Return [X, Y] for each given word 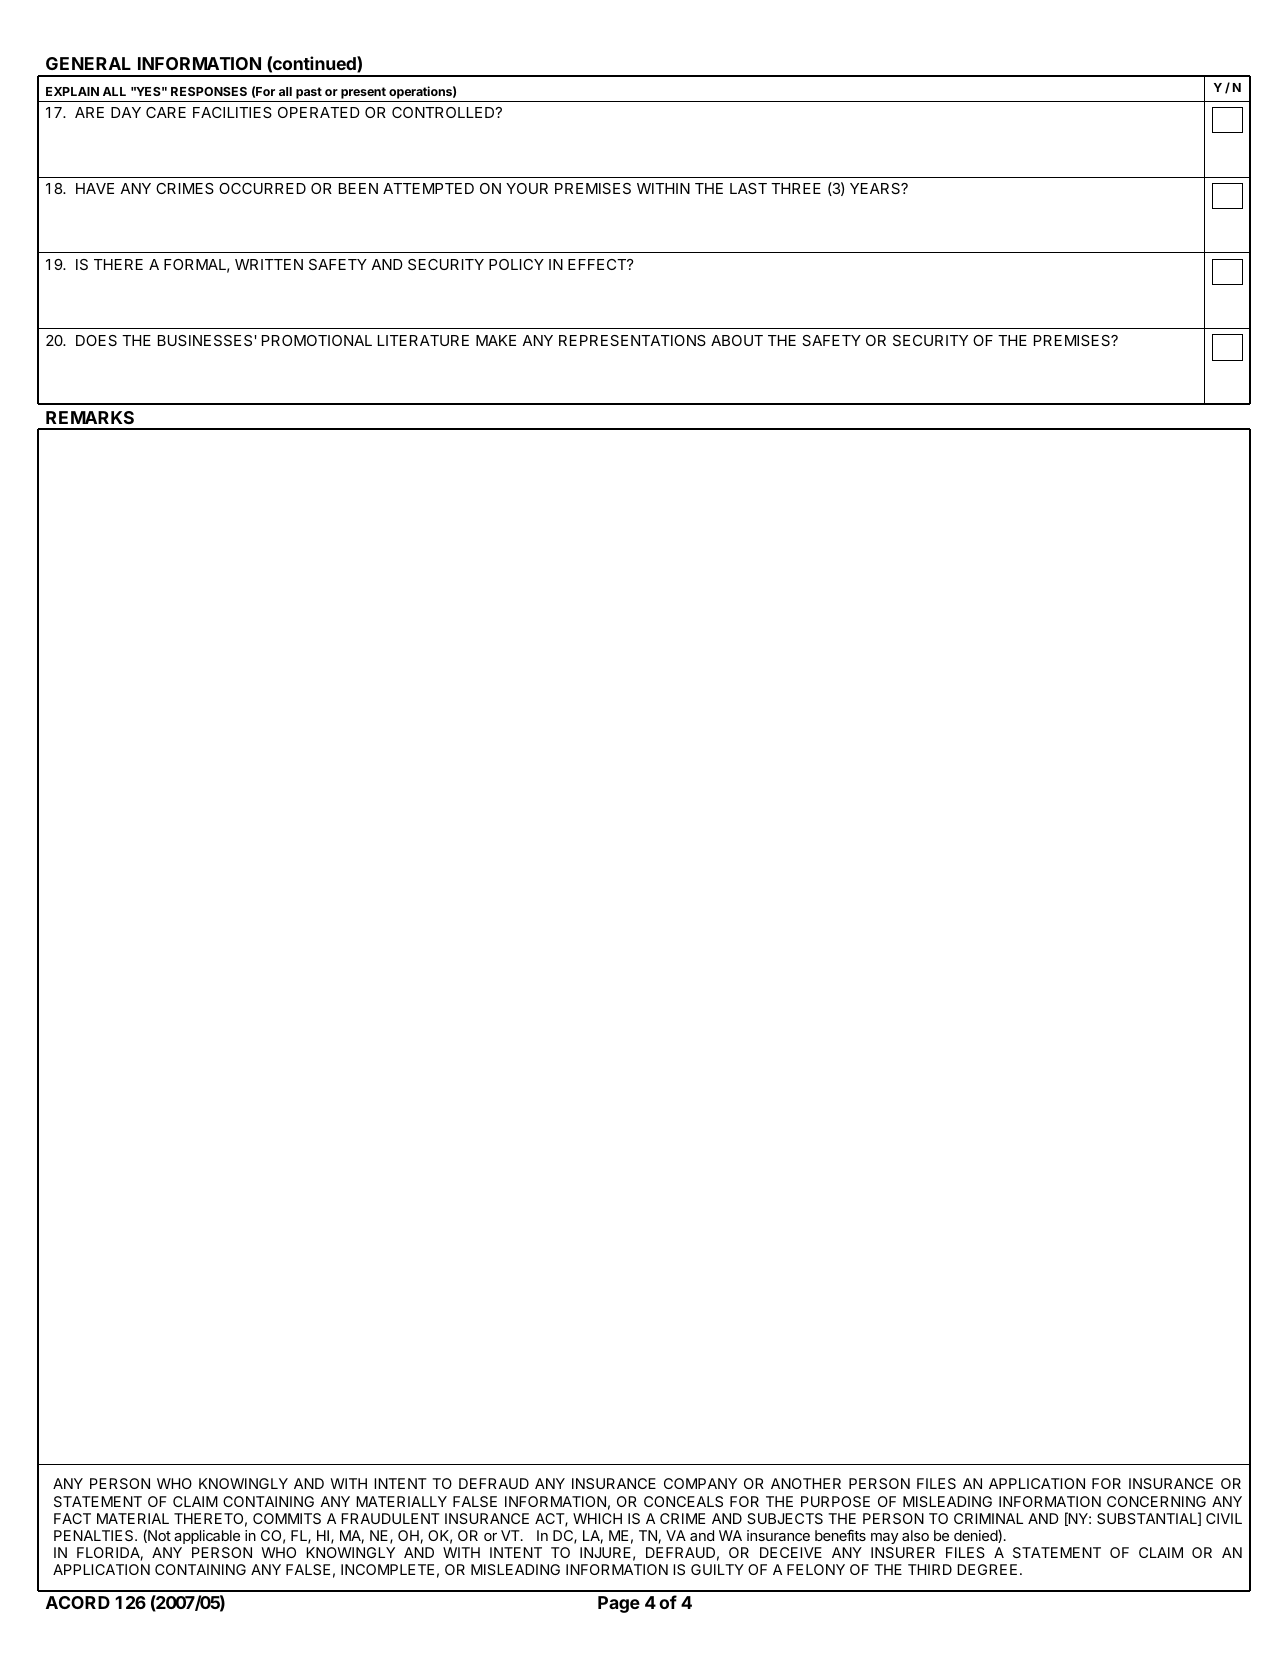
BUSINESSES [205, 340]
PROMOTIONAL [317, 340]
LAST [748, 188]
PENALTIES [95, 1535]
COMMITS [287, 1518]
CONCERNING [1156, 1501]
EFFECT [598, 264]
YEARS [876, 188]
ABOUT [737, 340]
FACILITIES [232, 112]
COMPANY [700, 1483]
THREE [796, 188]
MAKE [496, 340]
